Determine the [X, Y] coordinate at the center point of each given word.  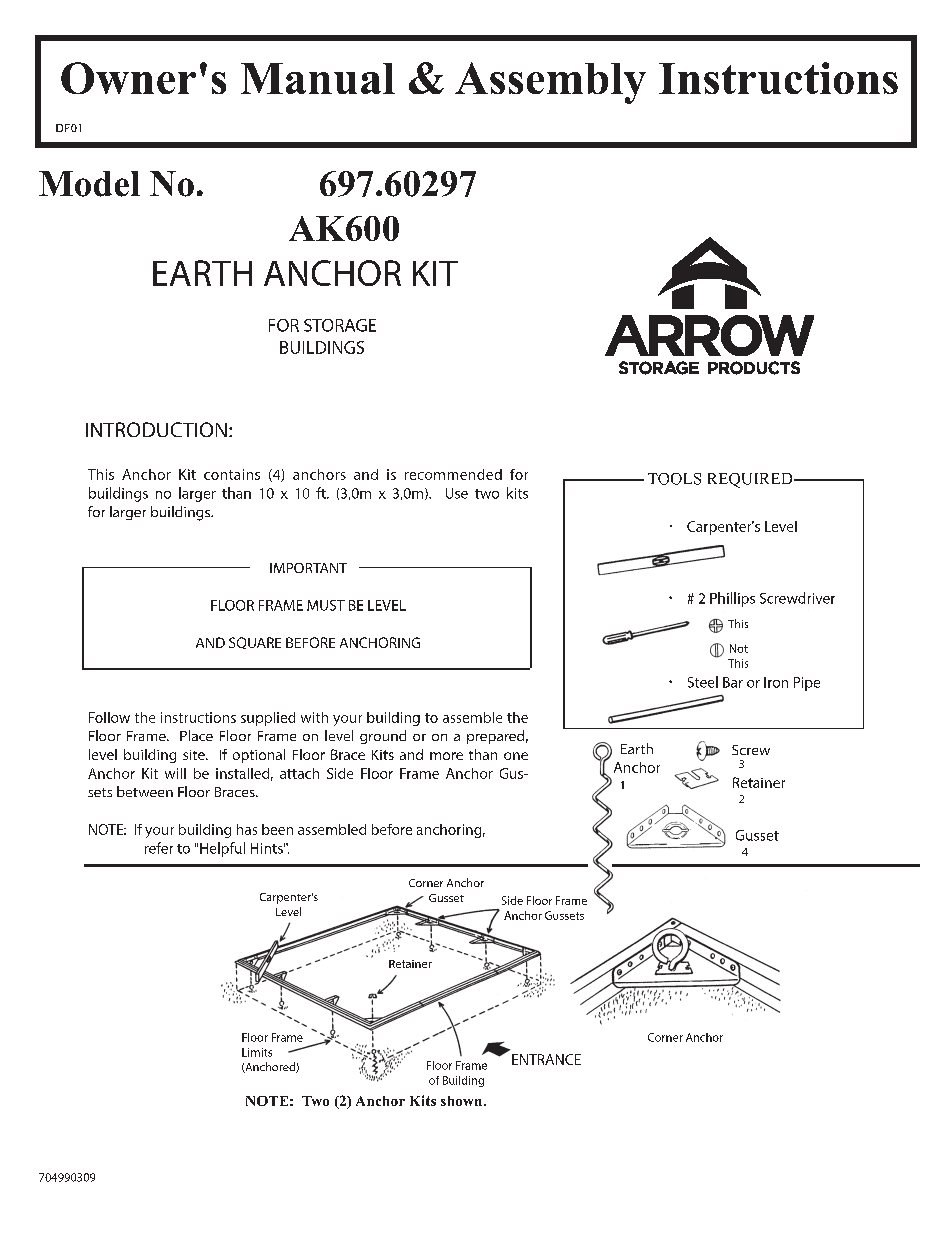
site [195, 755]
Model [89, 184]
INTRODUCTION [156, 429]
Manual [318, 78]
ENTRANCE [546, 1059]
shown [463, 1101]
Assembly [550, 83]
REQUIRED [751, 480]
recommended [453, 474]
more [446, 756]
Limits [257, 1052]
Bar [733, 682]
